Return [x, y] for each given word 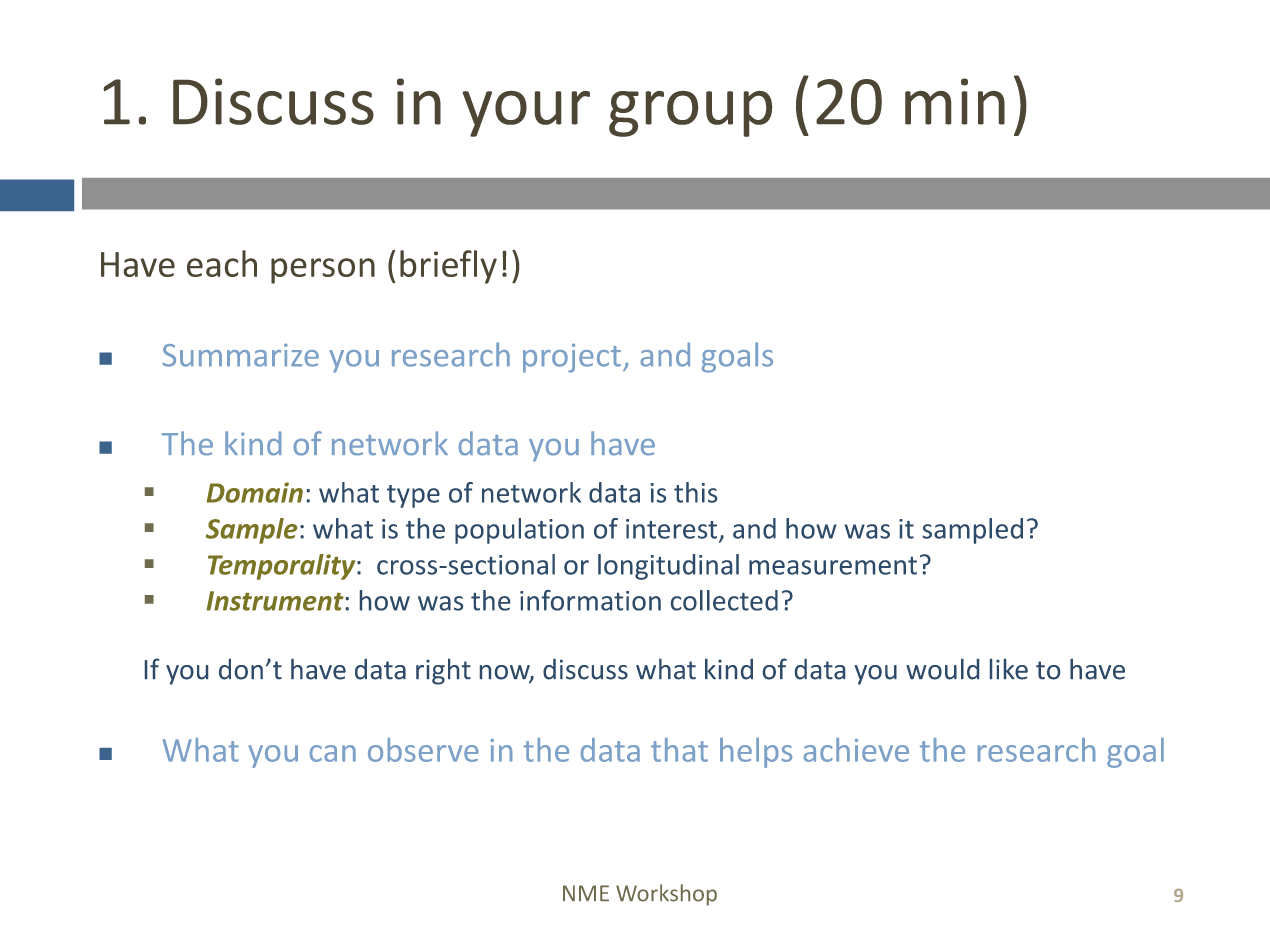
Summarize [241, 355]
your [526, 114]
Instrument [275, 601]
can [333, 753]
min [955, 101]
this [695, 492]
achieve [856, 750]
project [572, 358]
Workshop [666, 895]
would [942, 669]
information [590, 600]
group [690, 114]
